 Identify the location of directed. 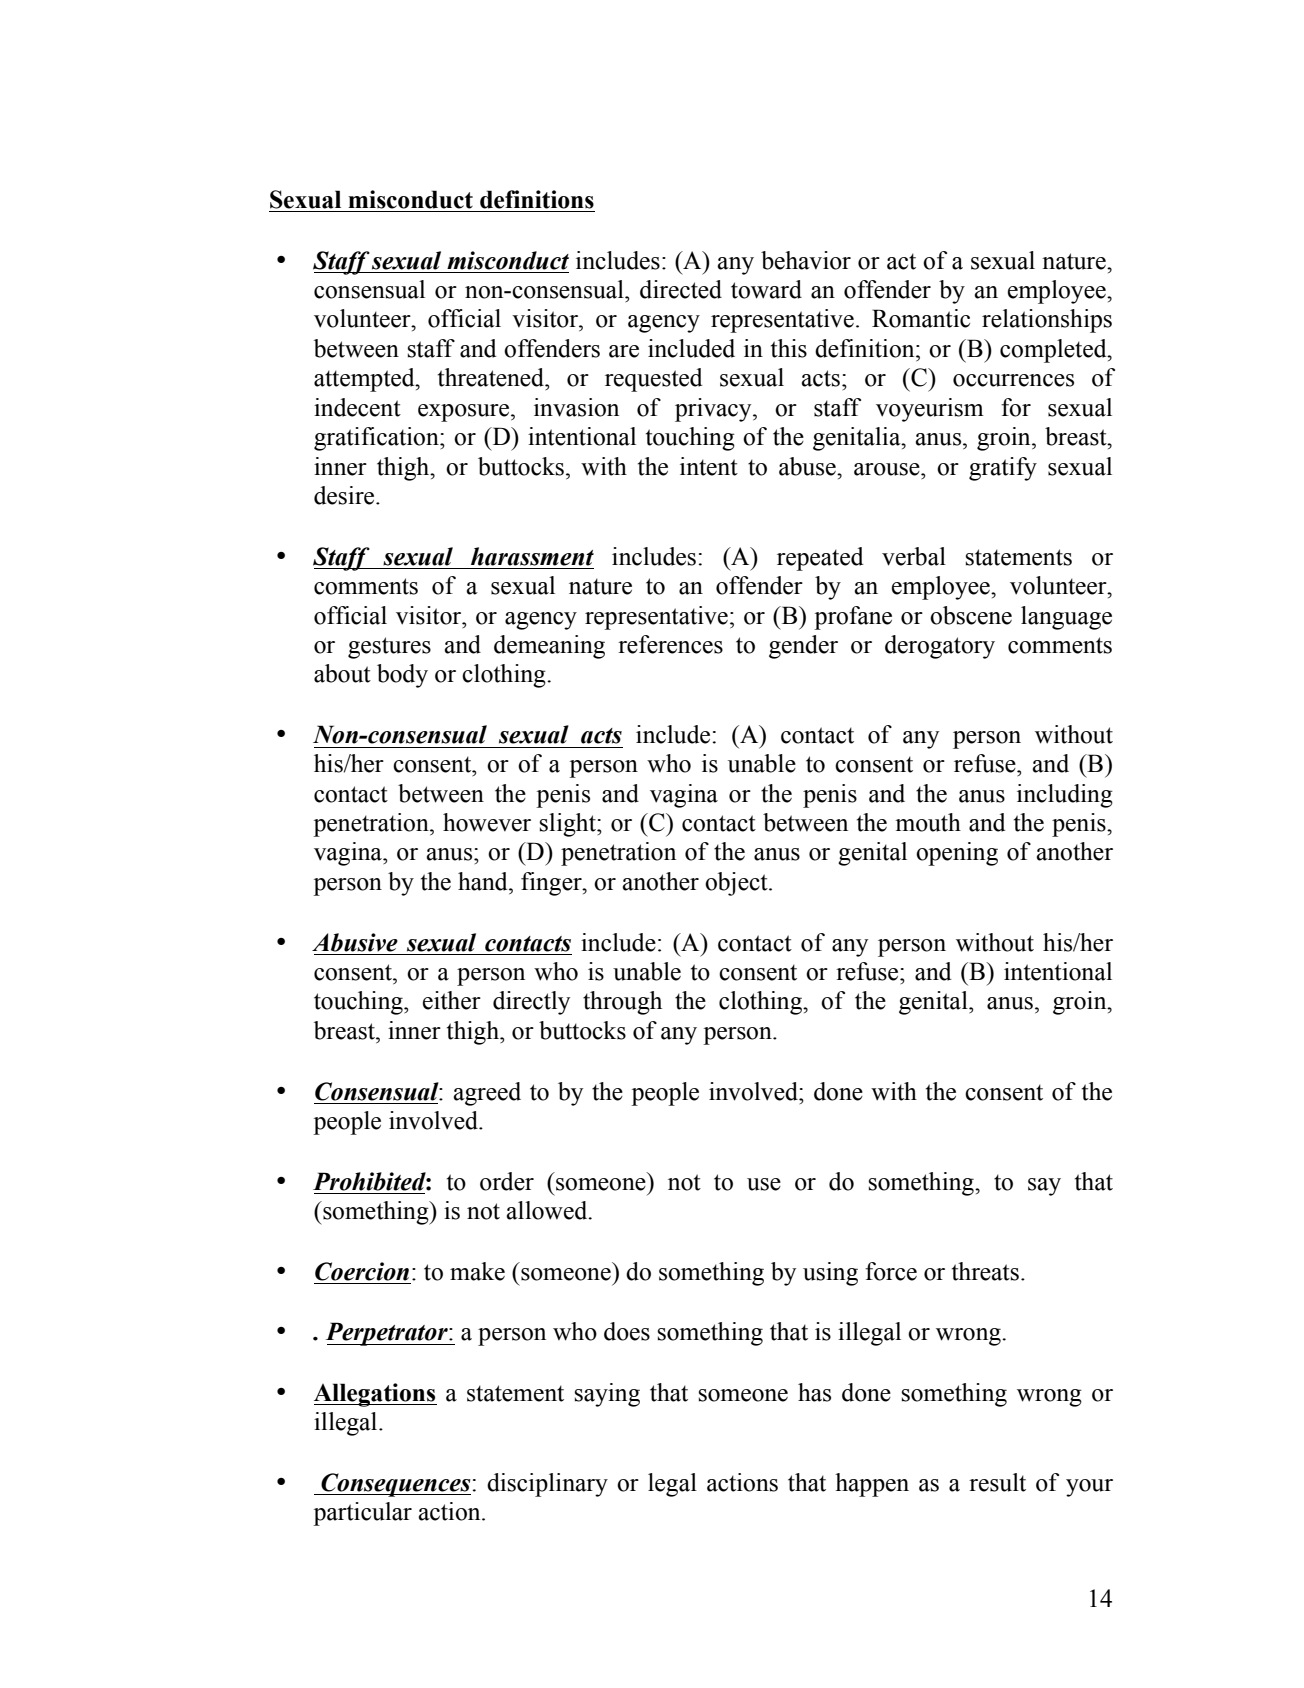
(681, 289).
